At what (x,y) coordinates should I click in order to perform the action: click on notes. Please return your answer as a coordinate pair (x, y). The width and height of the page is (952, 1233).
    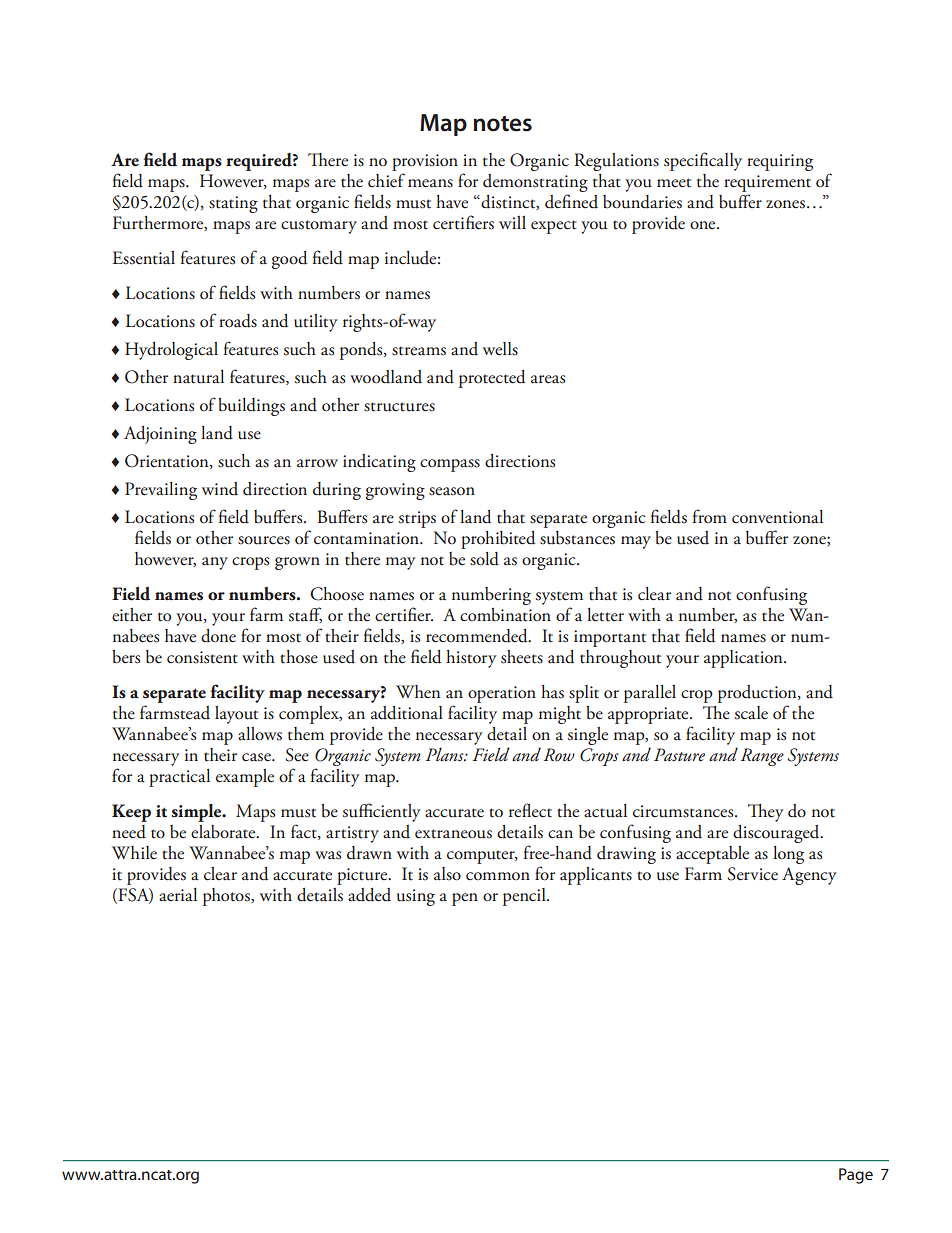
    Looking at the image, I should click on (503, 124).
